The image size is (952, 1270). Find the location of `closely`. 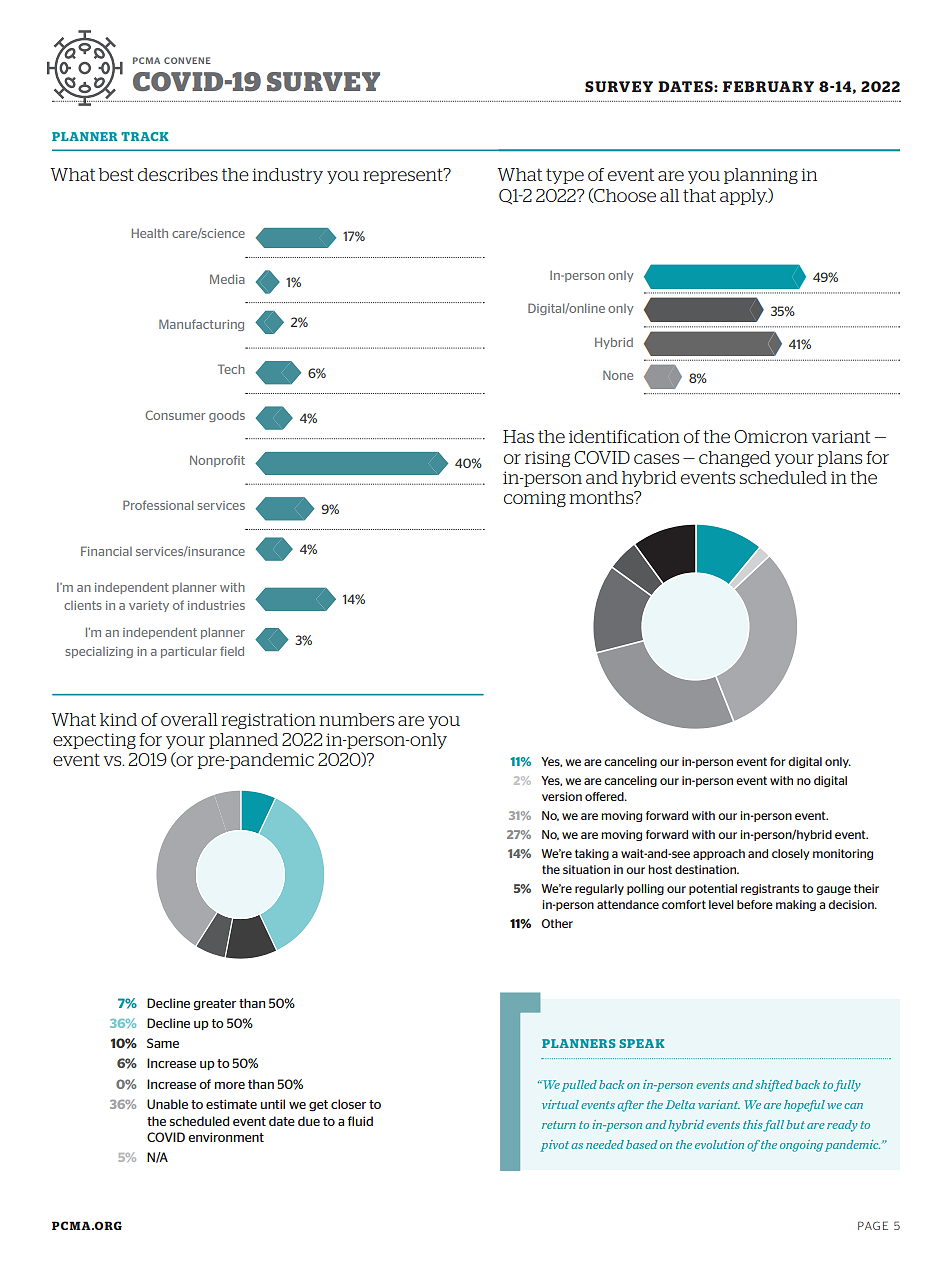

closely is located at coordinates (790, 854).
